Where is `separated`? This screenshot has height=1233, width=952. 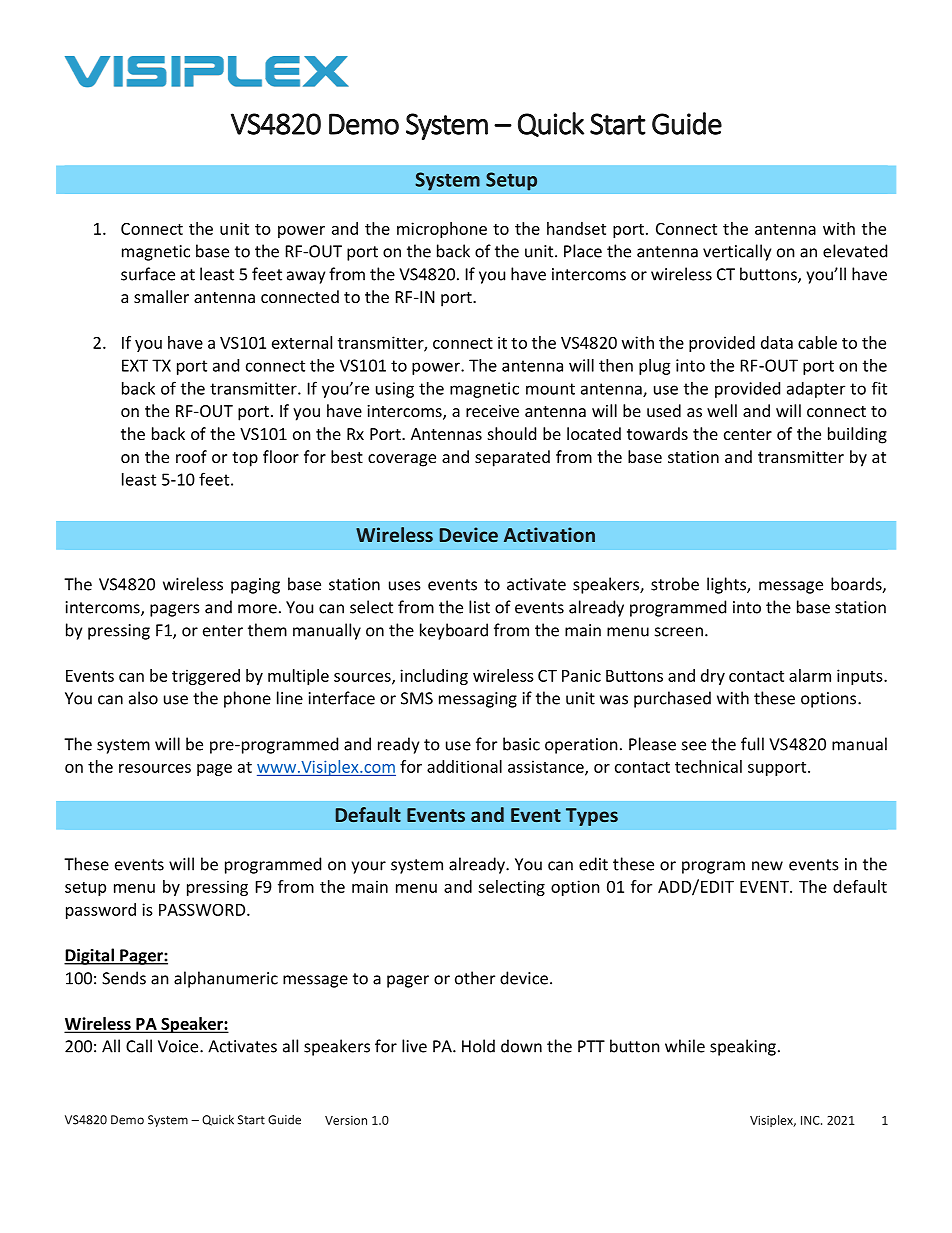
separated is located at coordinates (512, 458).
